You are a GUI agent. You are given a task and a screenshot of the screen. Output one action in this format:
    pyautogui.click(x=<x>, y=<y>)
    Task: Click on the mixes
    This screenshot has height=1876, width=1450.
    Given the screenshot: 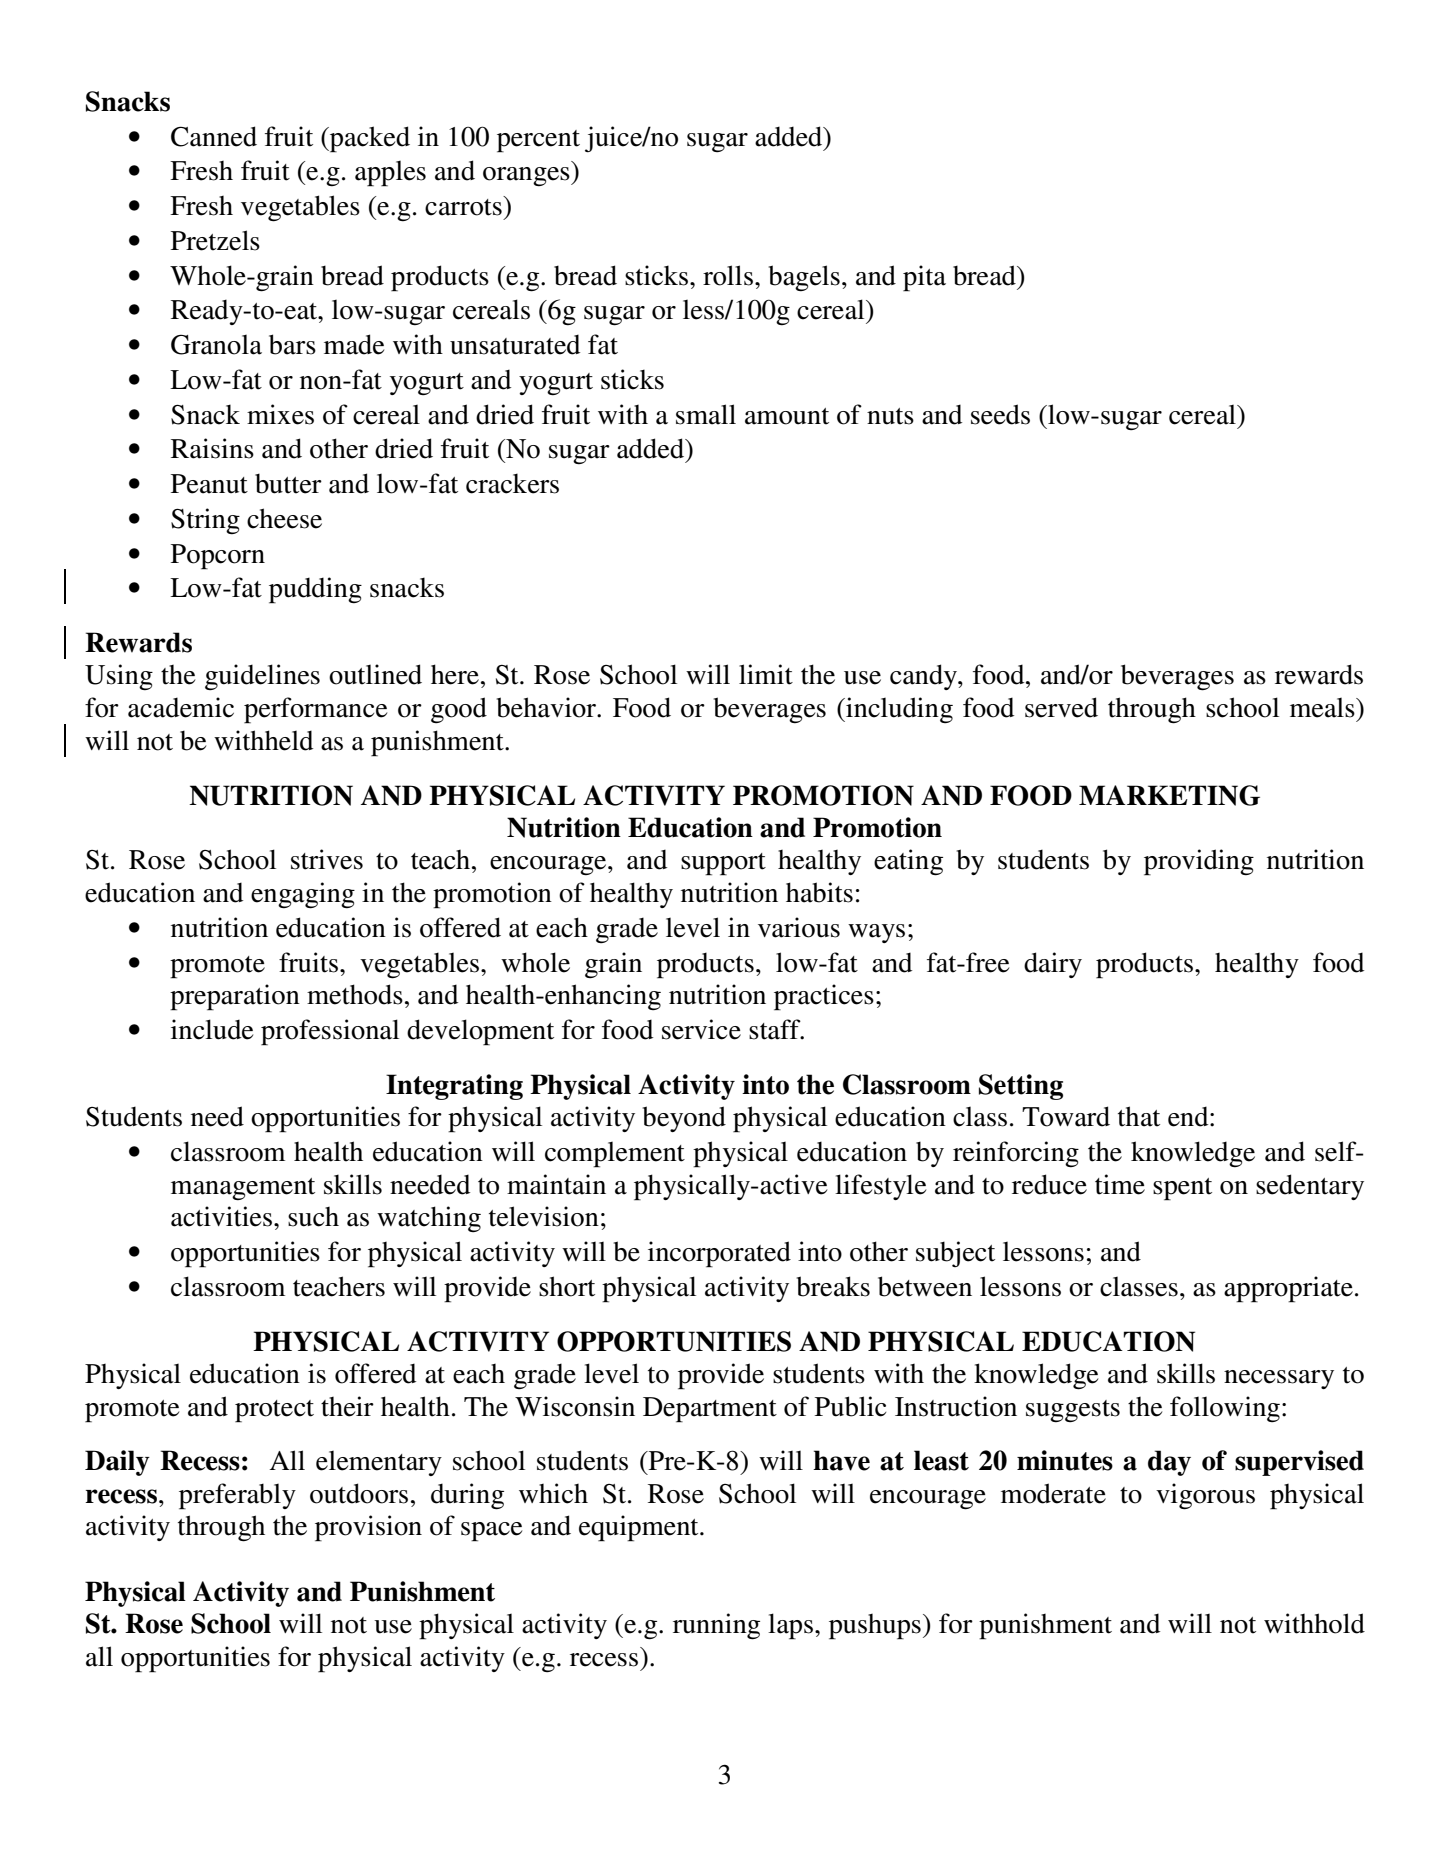 What is the action you would take?
    pyautogui.click(x=280, y=414)
